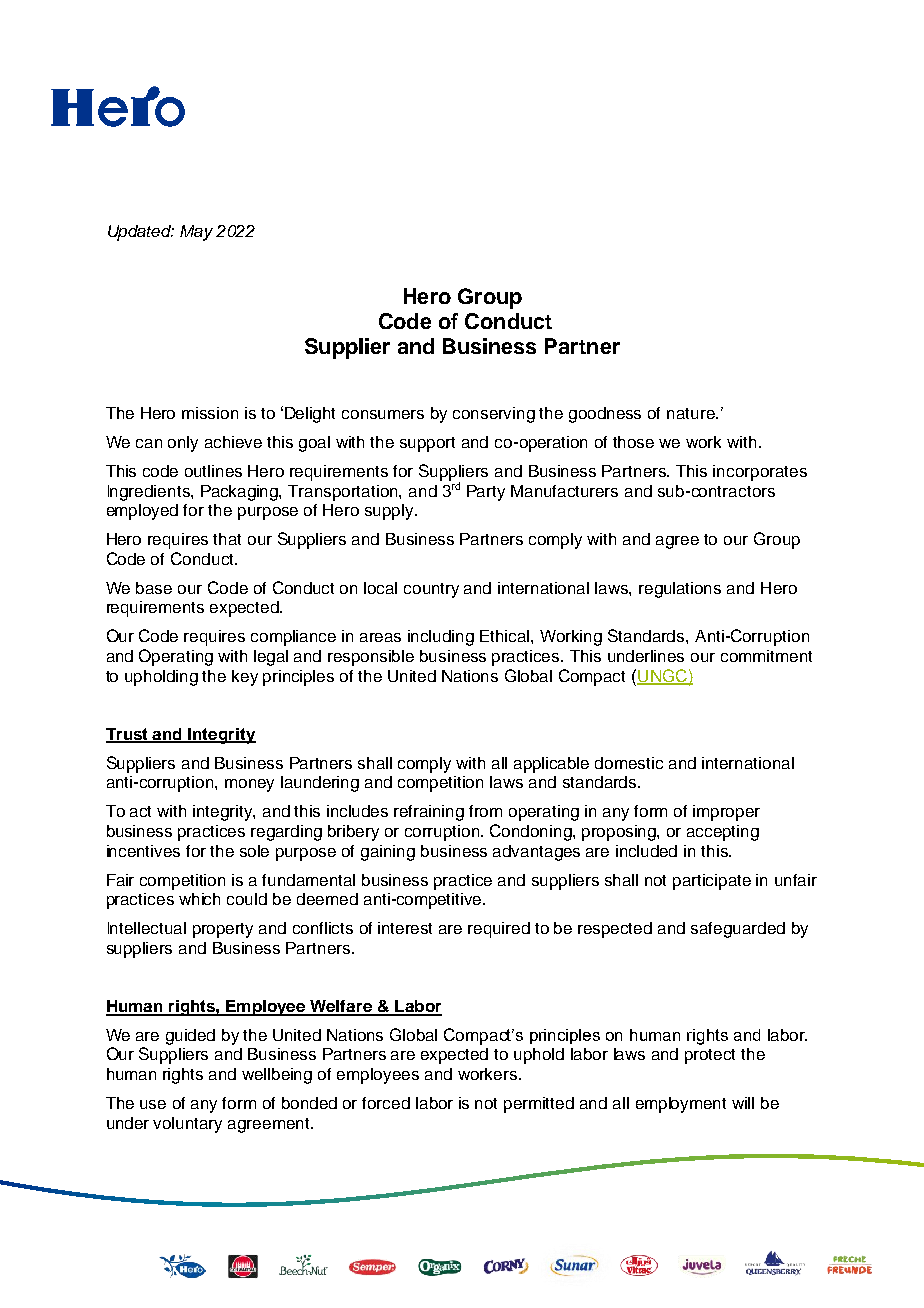 Image resolution: width=924 pixels, height=1308 pixels. Describe the element at coordinates (766, 656) in the screenshot. I see `commitment` at that location.
